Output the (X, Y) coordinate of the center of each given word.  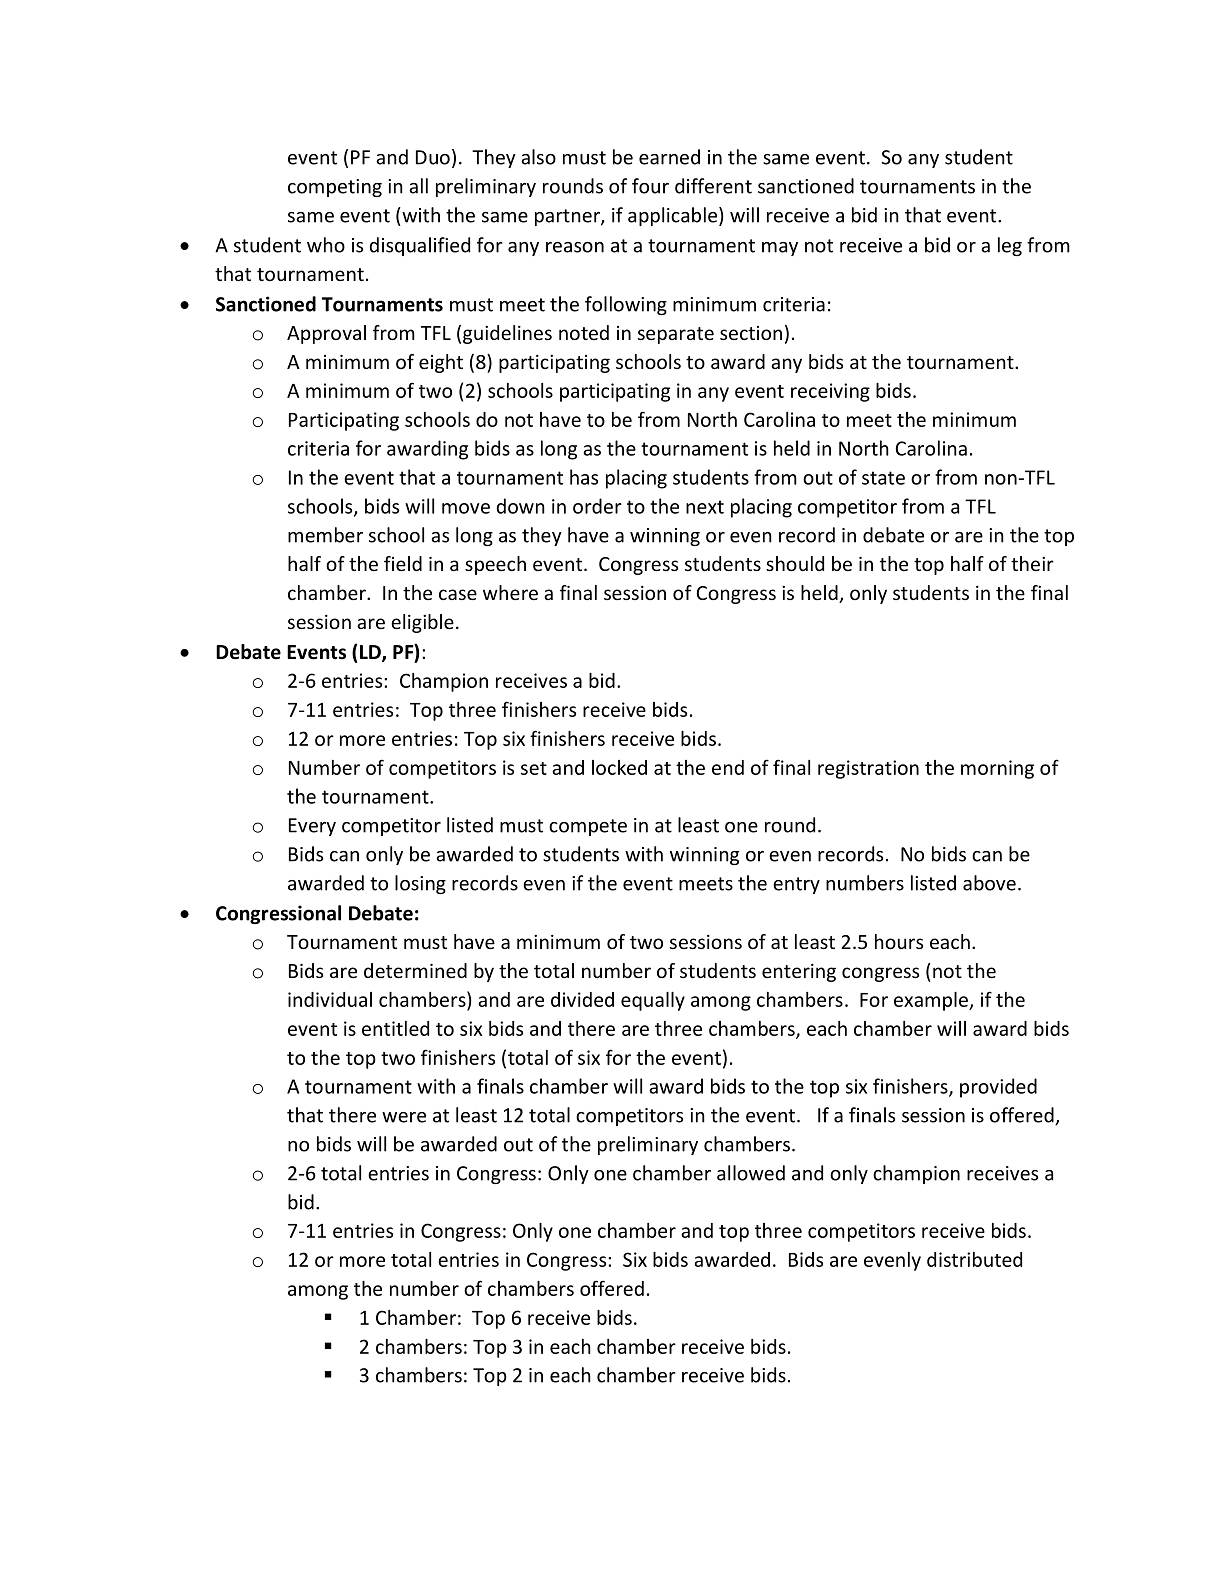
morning (997, 769)
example (932, 1001)
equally (653, 1001)
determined (415, 970)
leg (1010, 246)
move (466, 508)
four (650, 186)
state (883, 478)
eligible (422, 623)
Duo (433, 157)
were (404, 1117)
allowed (751, 1173)
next (705, 507)
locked (619, 767)
